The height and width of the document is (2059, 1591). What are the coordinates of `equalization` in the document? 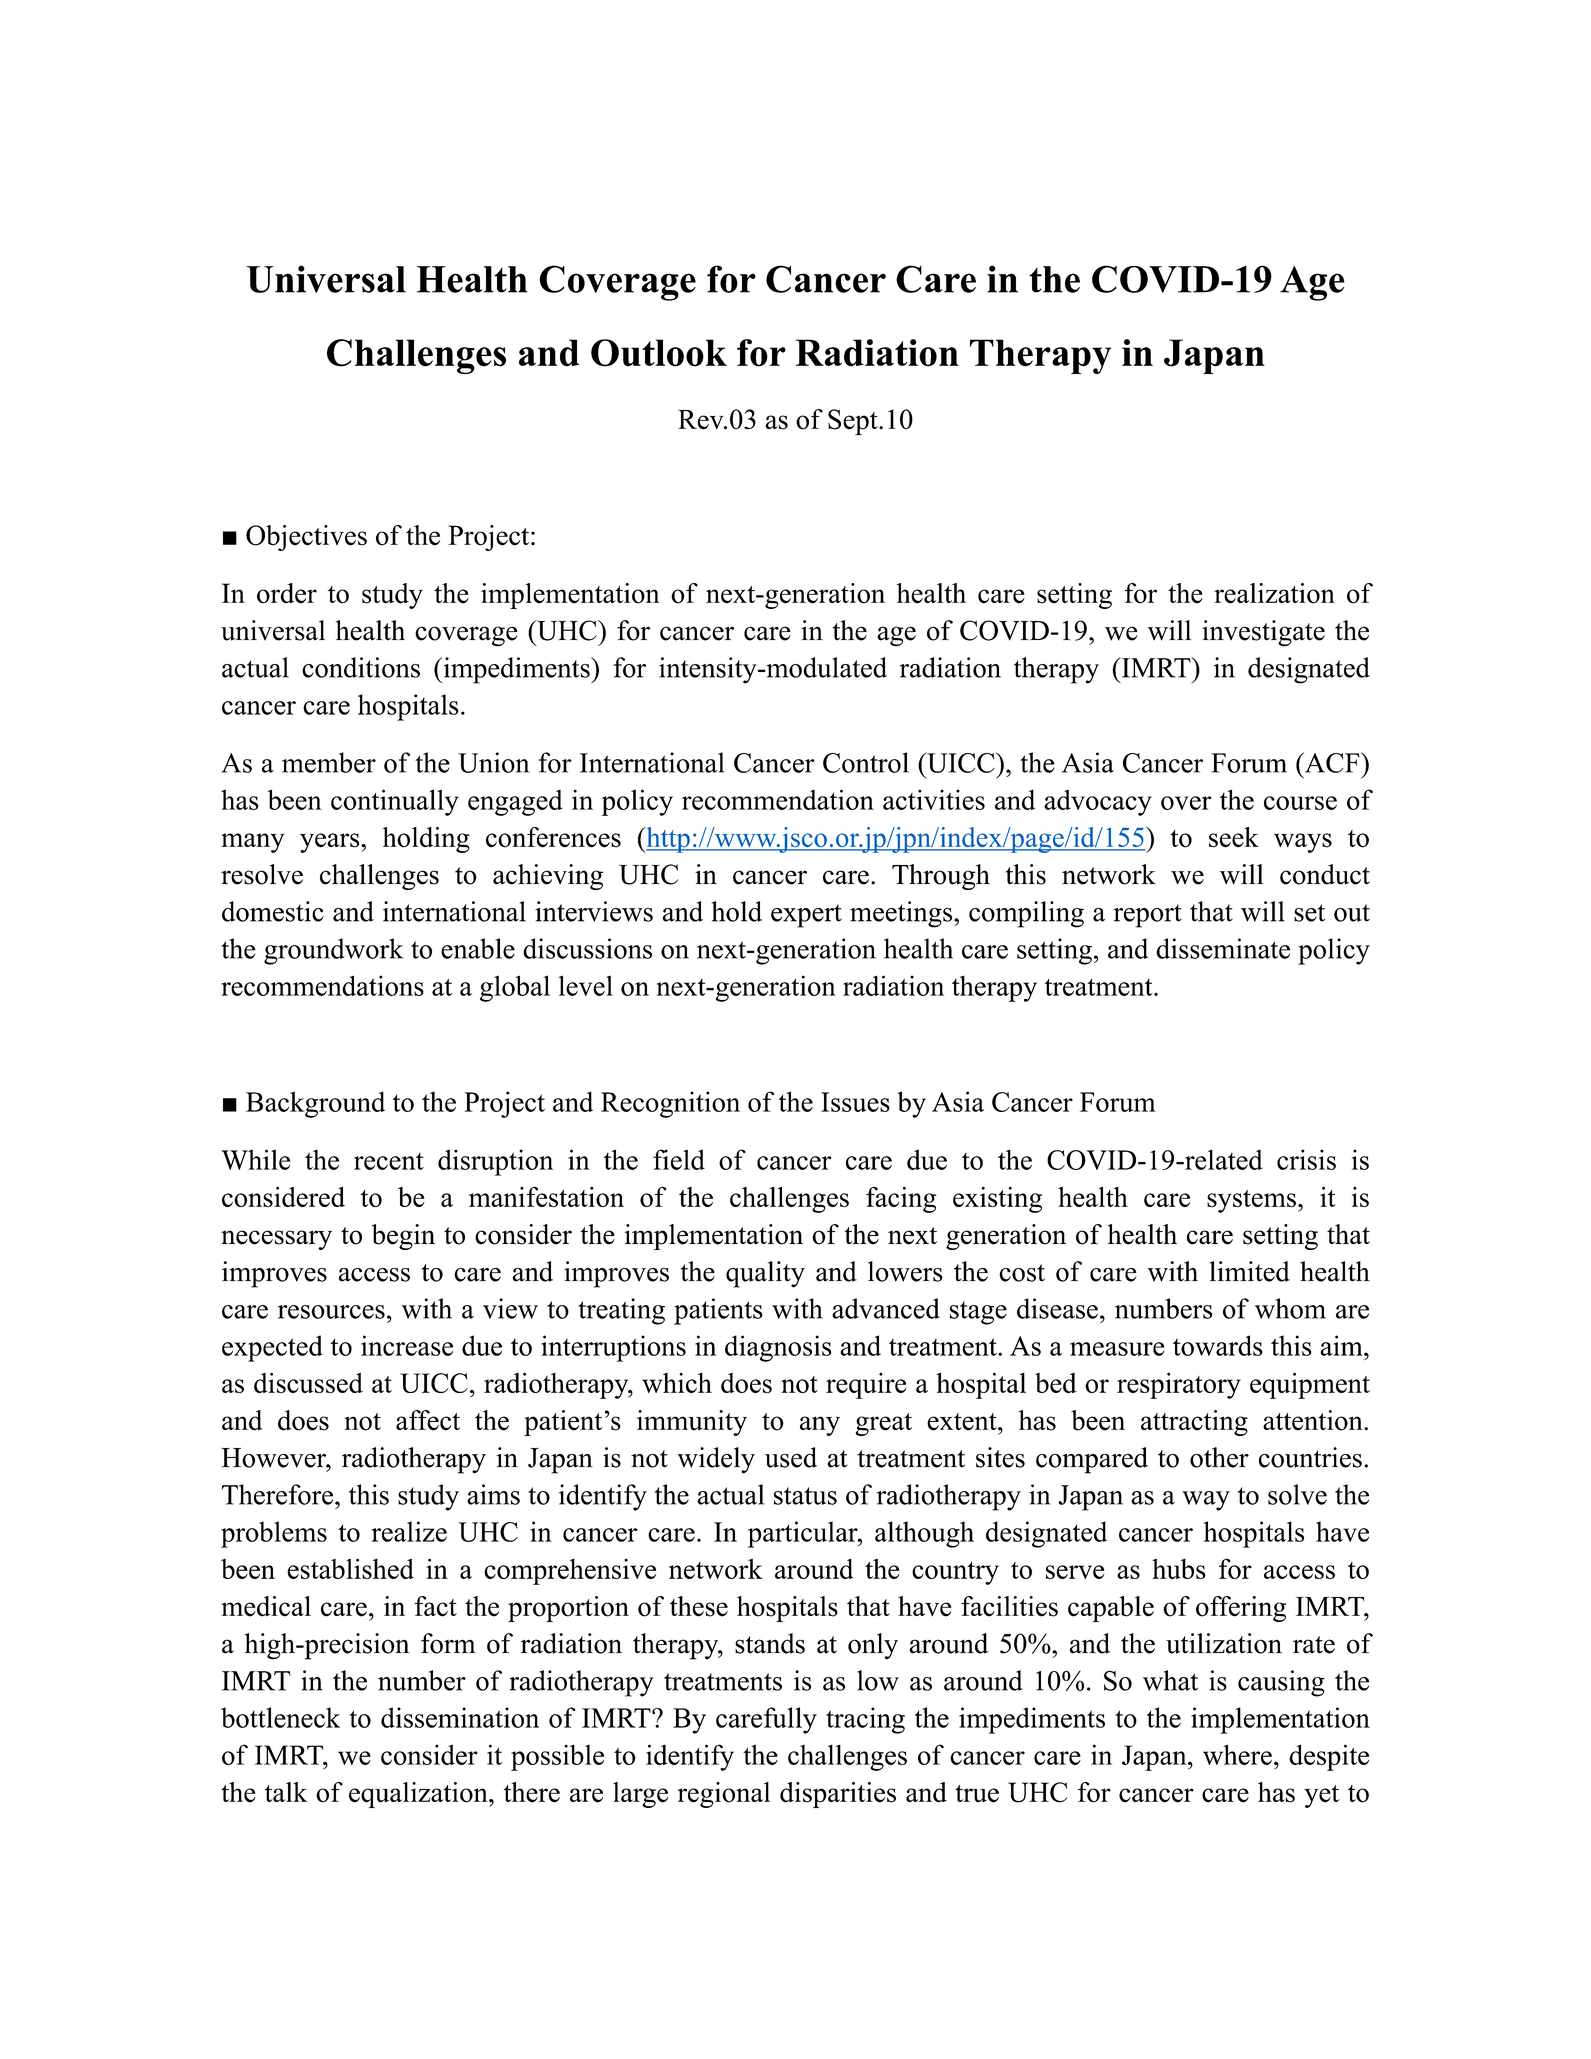 It's located at (419, 1795).
